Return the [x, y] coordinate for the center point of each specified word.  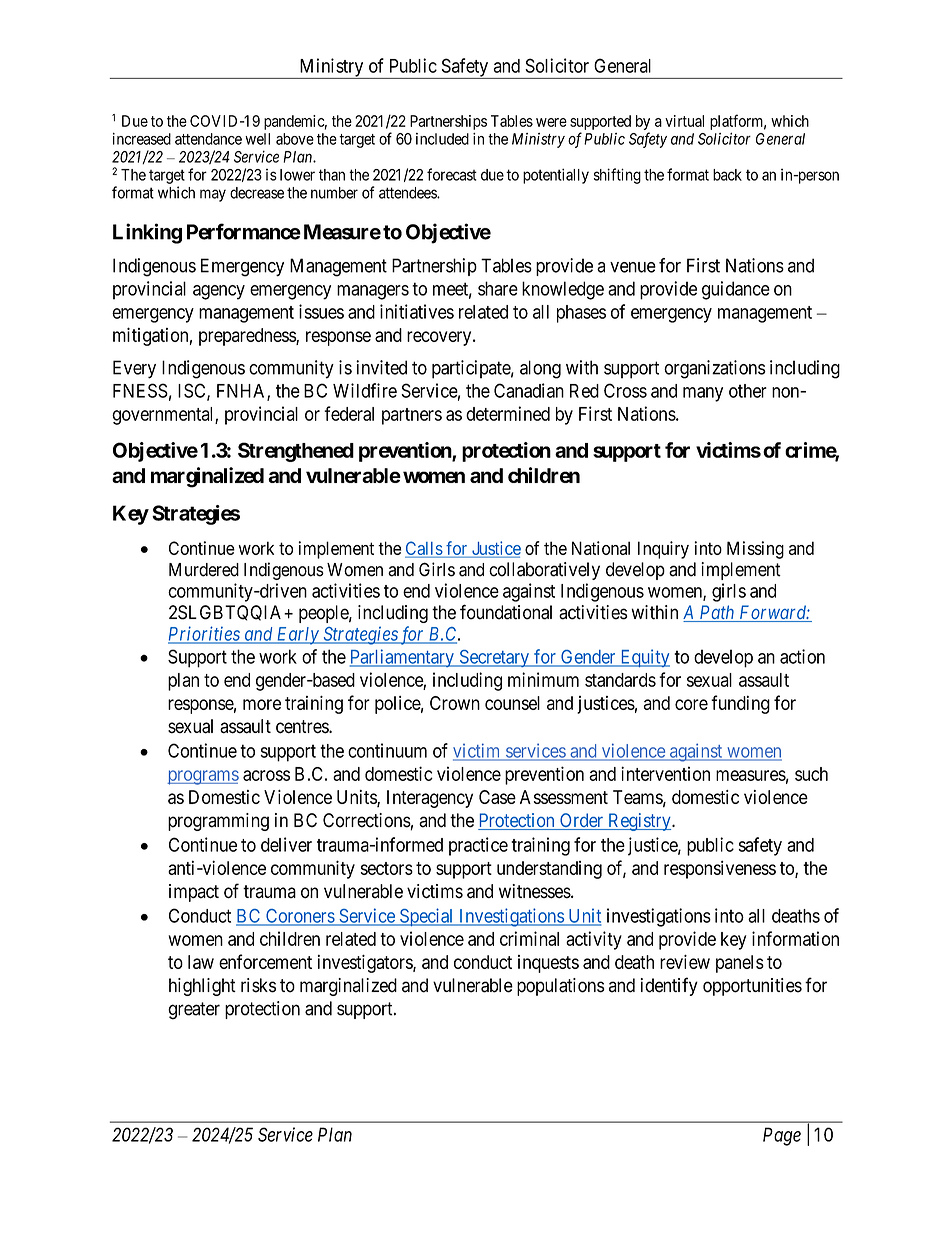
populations [561, 987]
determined [508, 413]
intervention [665, 773]
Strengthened [296, 452]
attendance [208, 139]
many [703, 394]
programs [203, 777]
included [442, 139]
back [727, 175]
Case [497, 797]
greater [194, 1011]
